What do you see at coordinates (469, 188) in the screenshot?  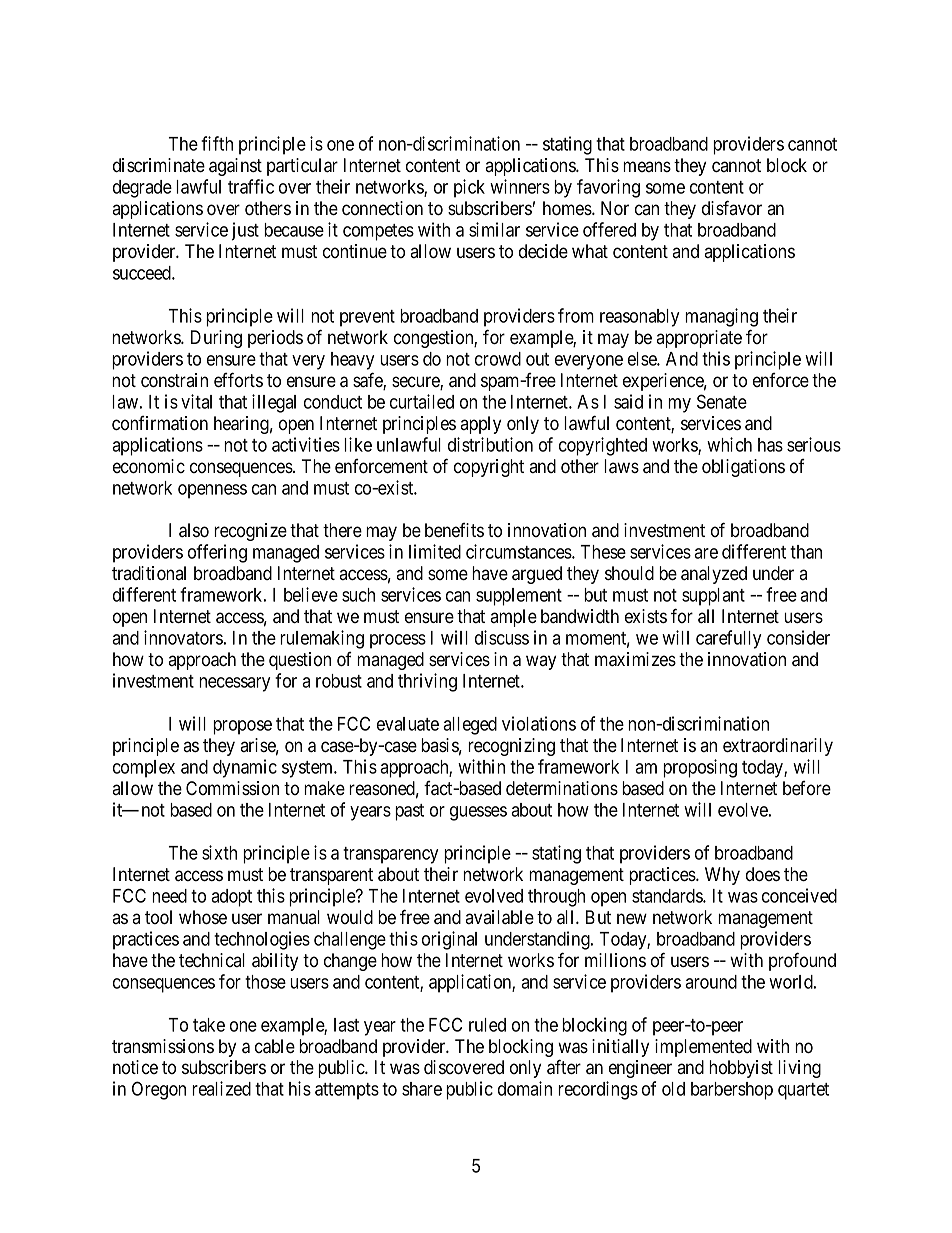 I see `pick` at bounding box center [469, 188].
